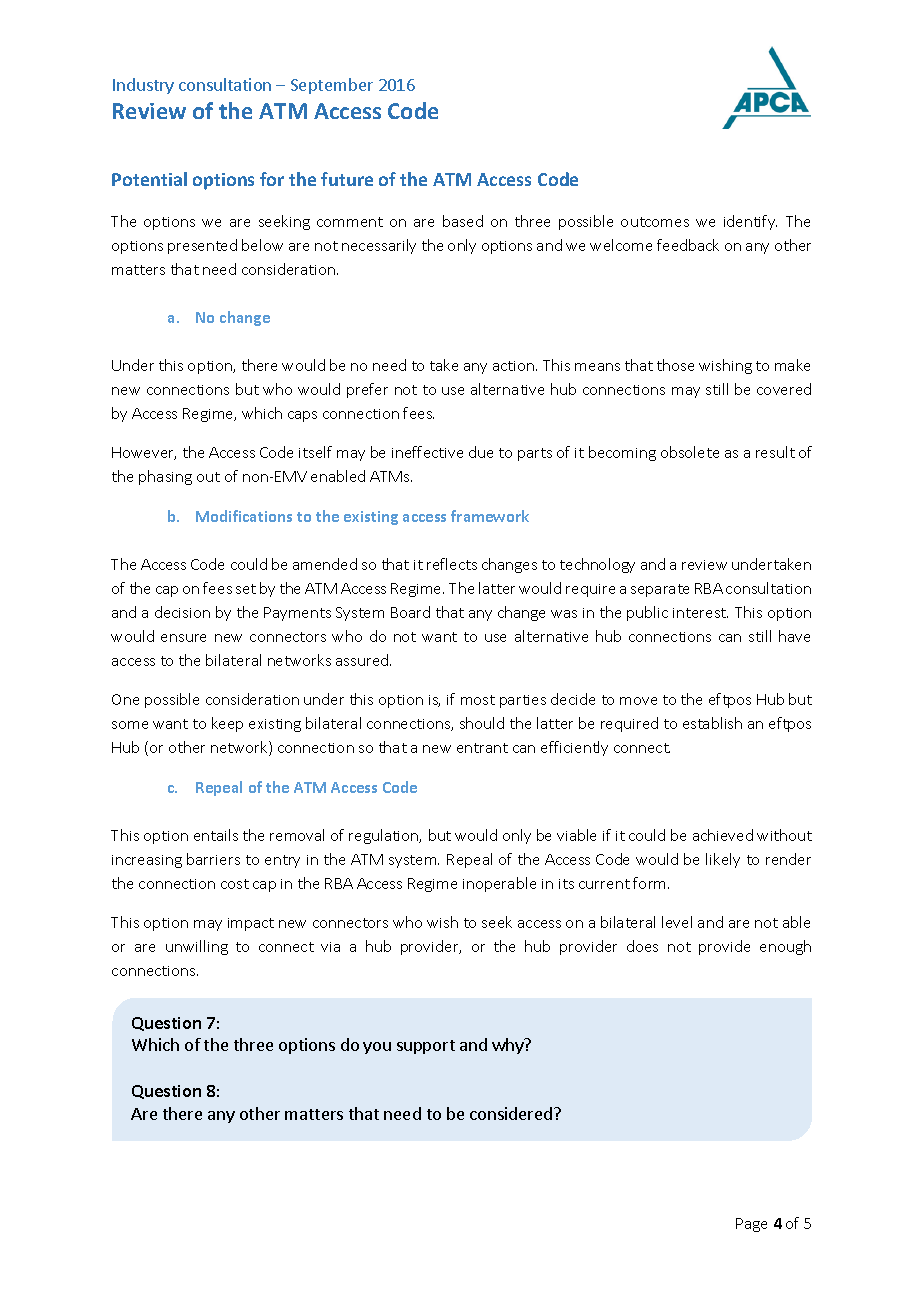 This document has height=1308, width=924. I want to click on entails, so click(216, 835).
